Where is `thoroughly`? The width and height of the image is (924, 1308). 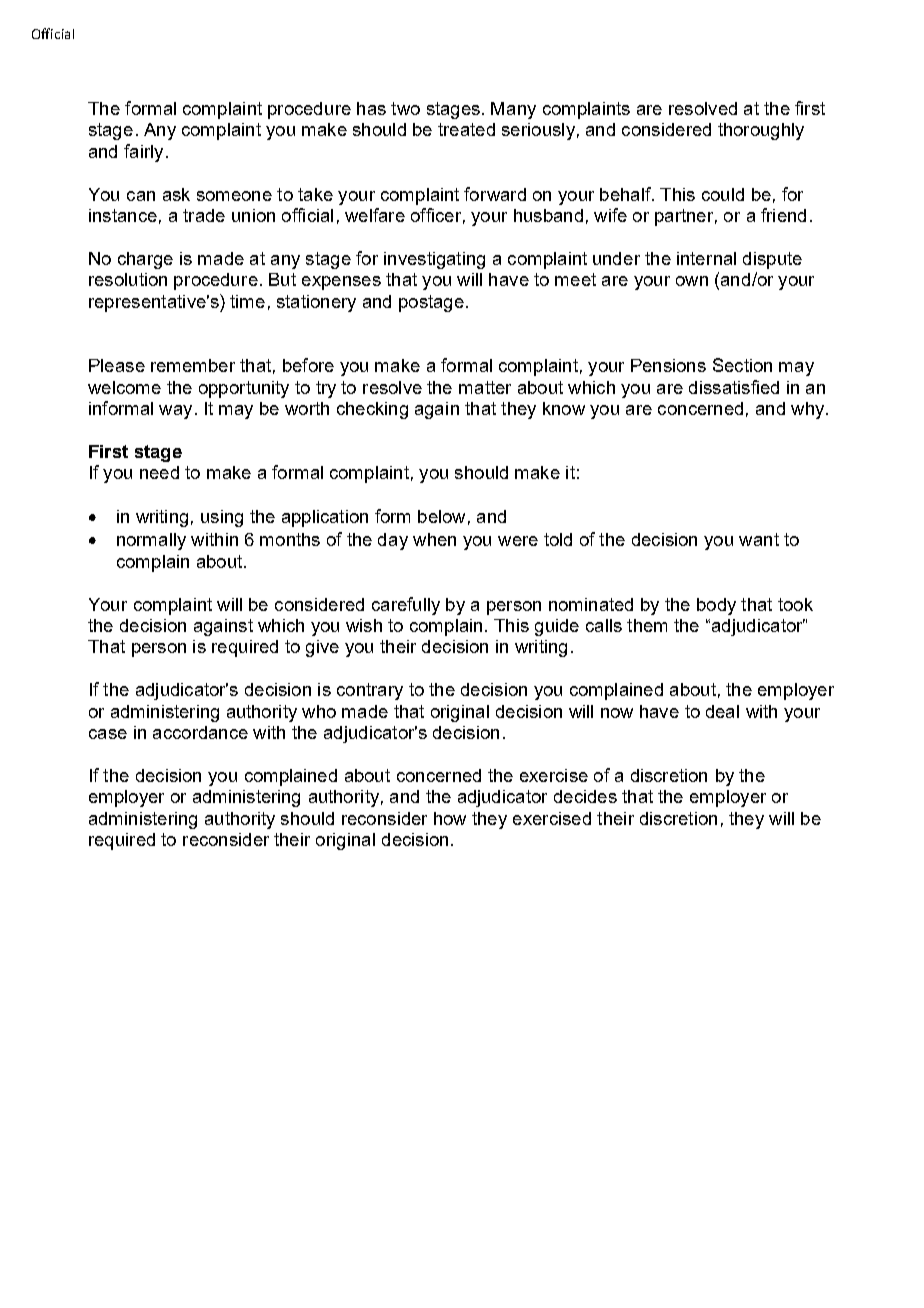 thoroughly is located at coordinates (761, 131).
